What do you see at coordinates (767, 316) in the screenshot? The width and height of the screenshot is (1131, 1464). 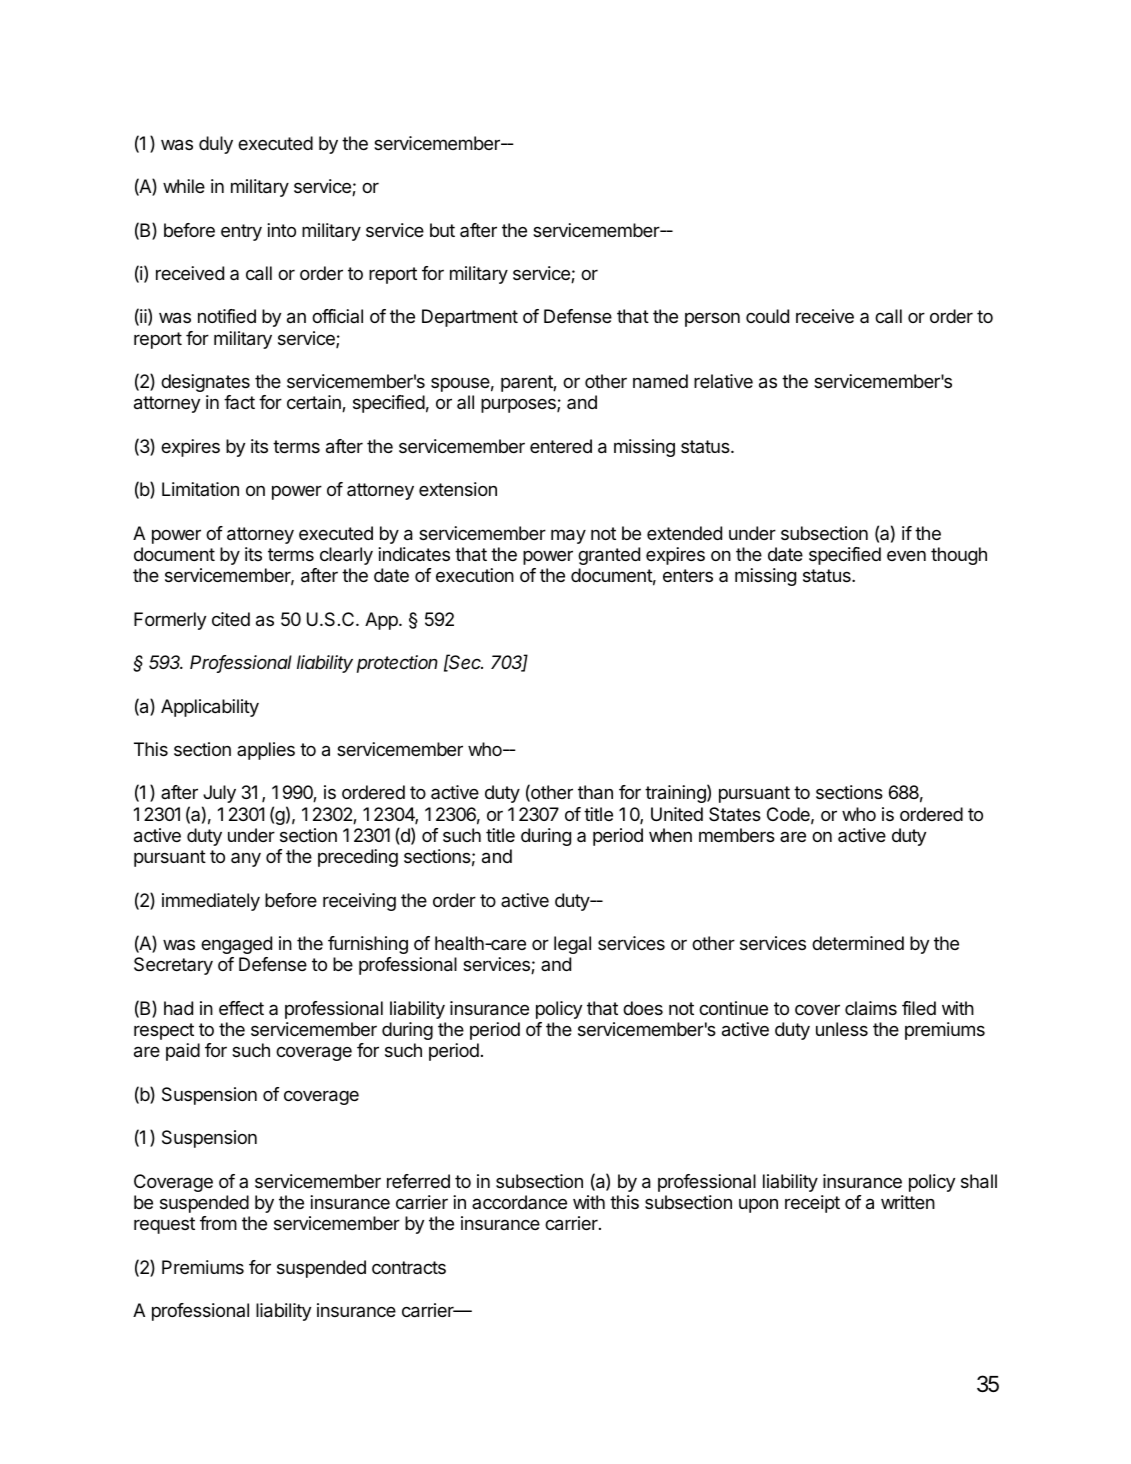 I see `could` at bounding box center [767, 316].
